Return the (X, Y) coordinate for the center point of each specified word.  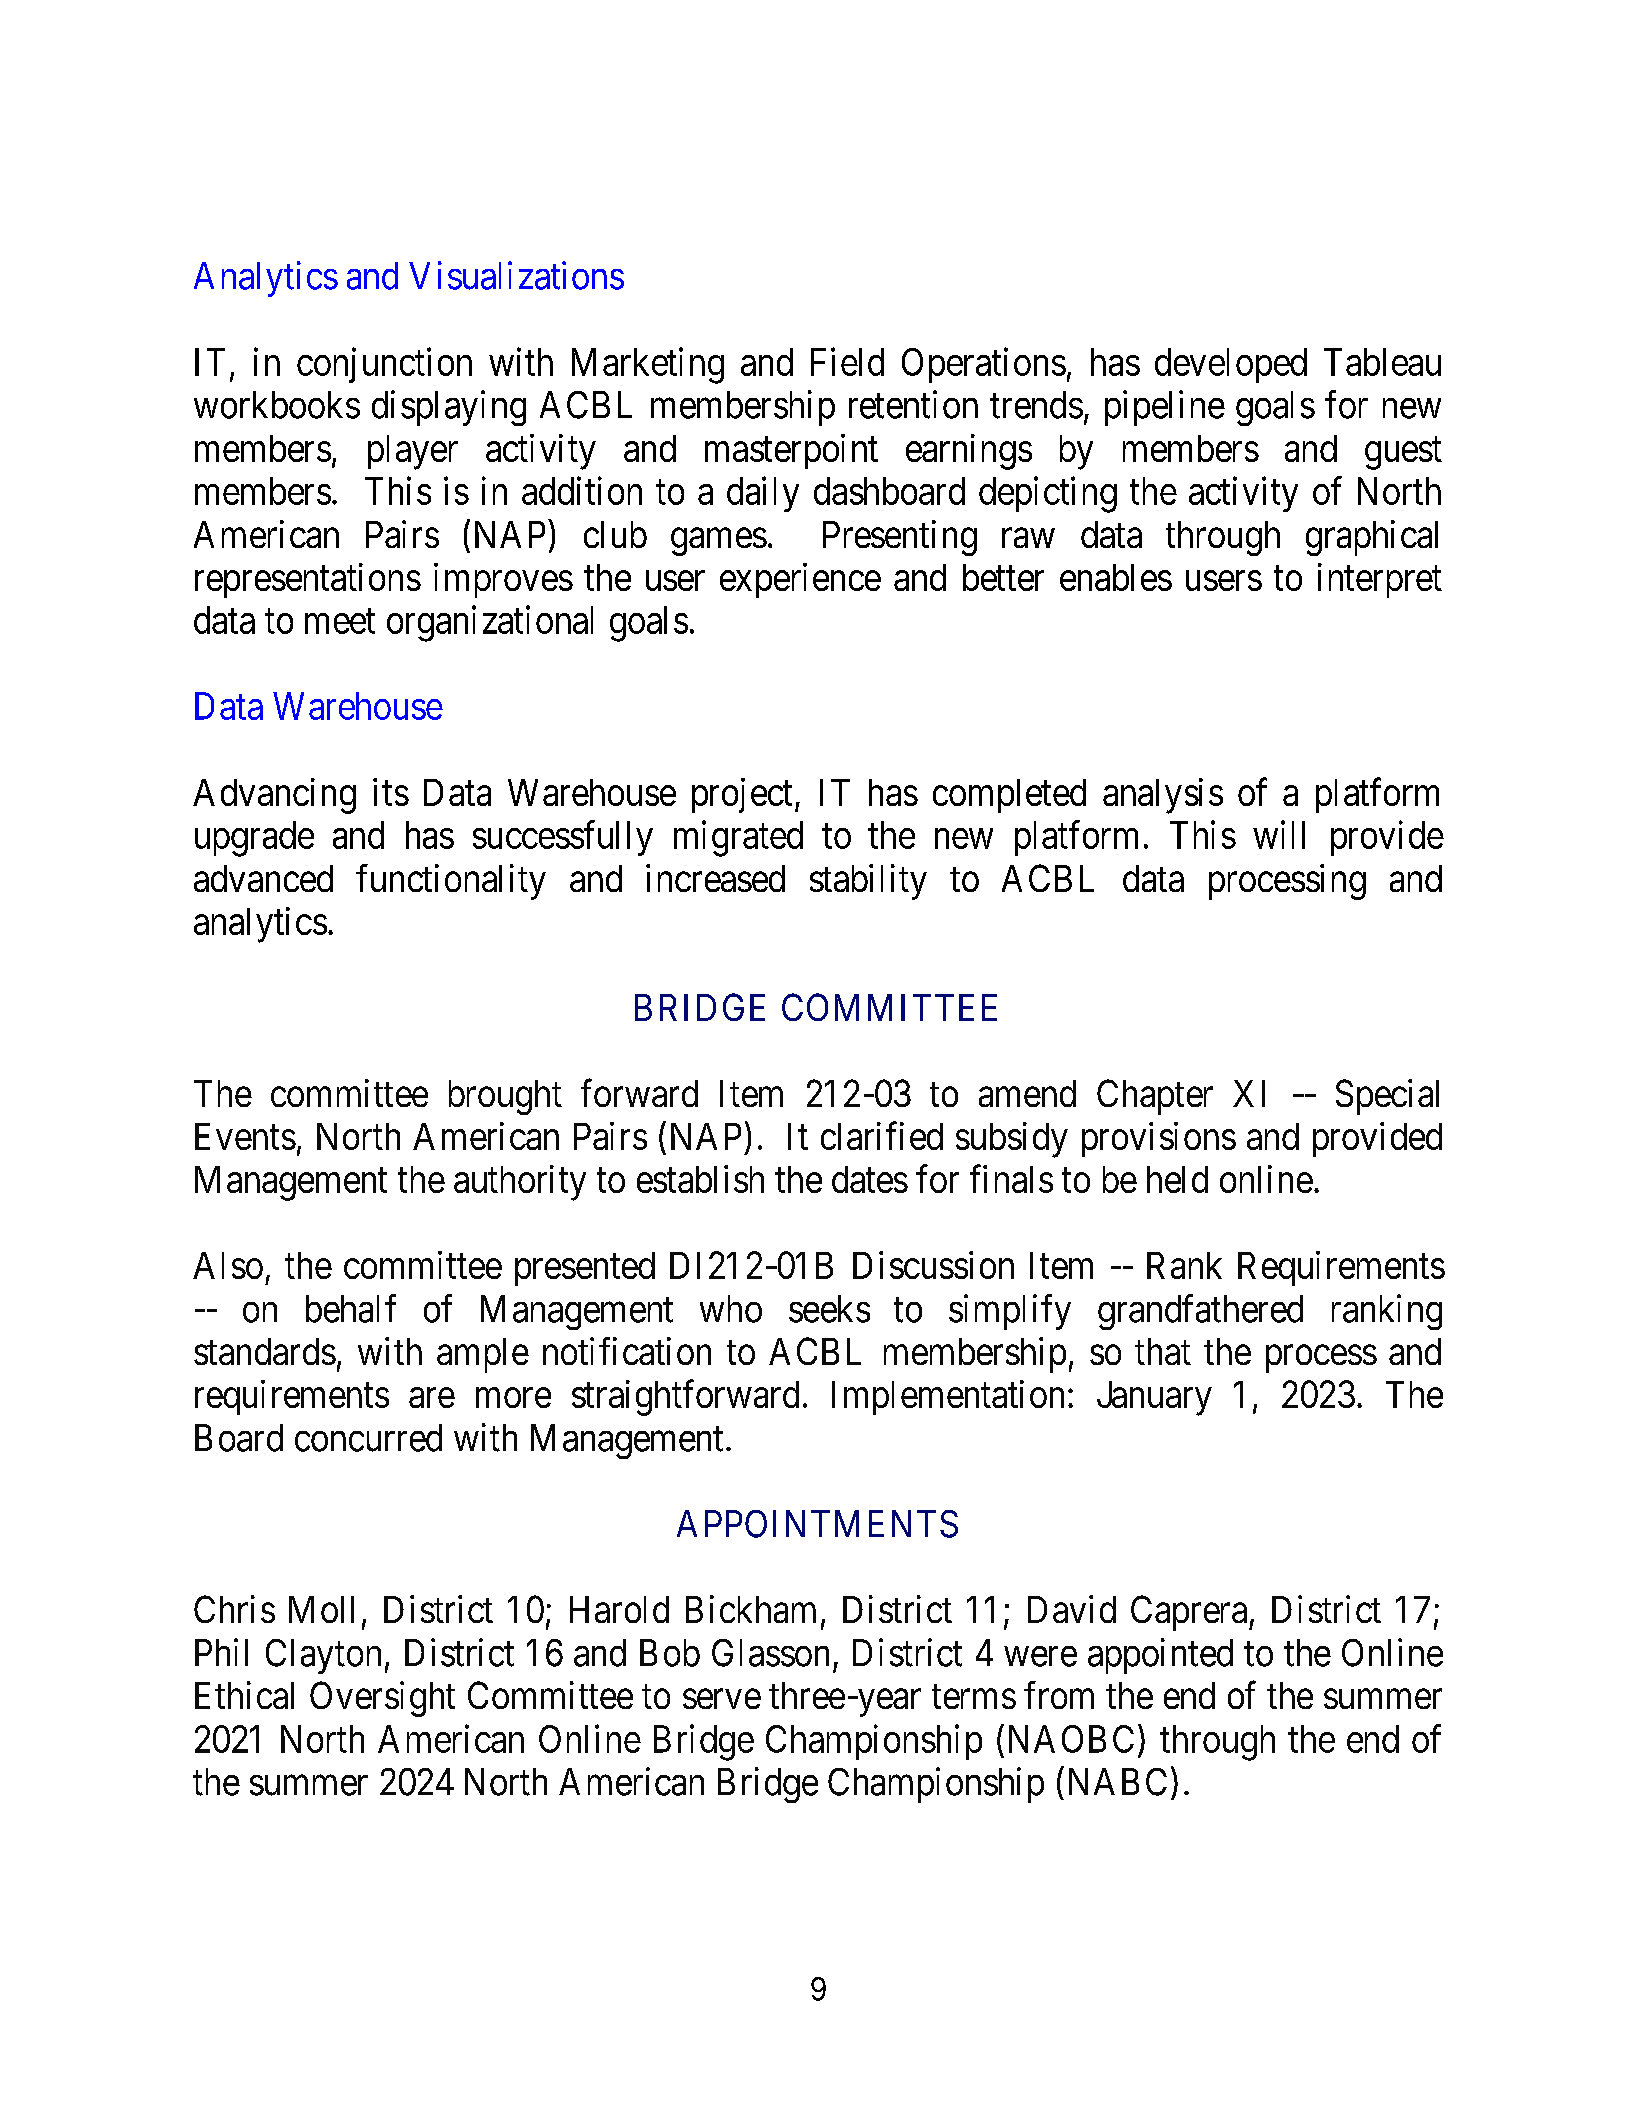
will (1279, 835)
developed (1231, 365)
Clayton (323, 1656)
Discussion (933, 1265)
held (1177, 1179)
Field (847, 361)
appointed (1160, 1656)
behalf (351, 1308)
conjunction (384, 365)
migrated (738, 839)
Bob (670, 1653)
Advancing (274, 796)
